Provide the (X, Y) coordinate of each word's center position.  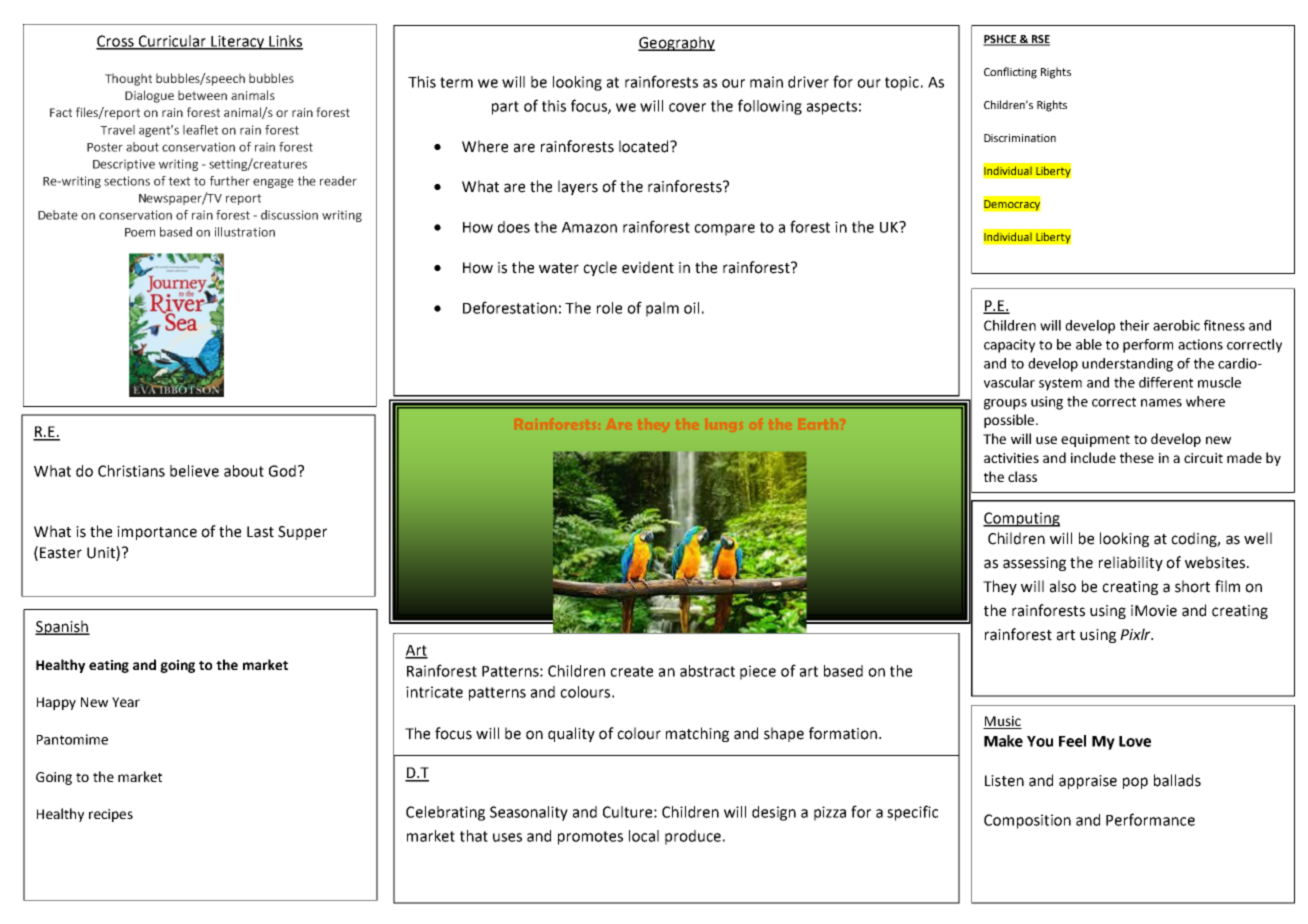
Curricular (172, 42)
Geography (676, 43)
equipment (1095, 440)
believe (194, 471)
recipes (111, 815)
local (644, 836)
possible (1010, 421)
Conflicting (1010, 73)
